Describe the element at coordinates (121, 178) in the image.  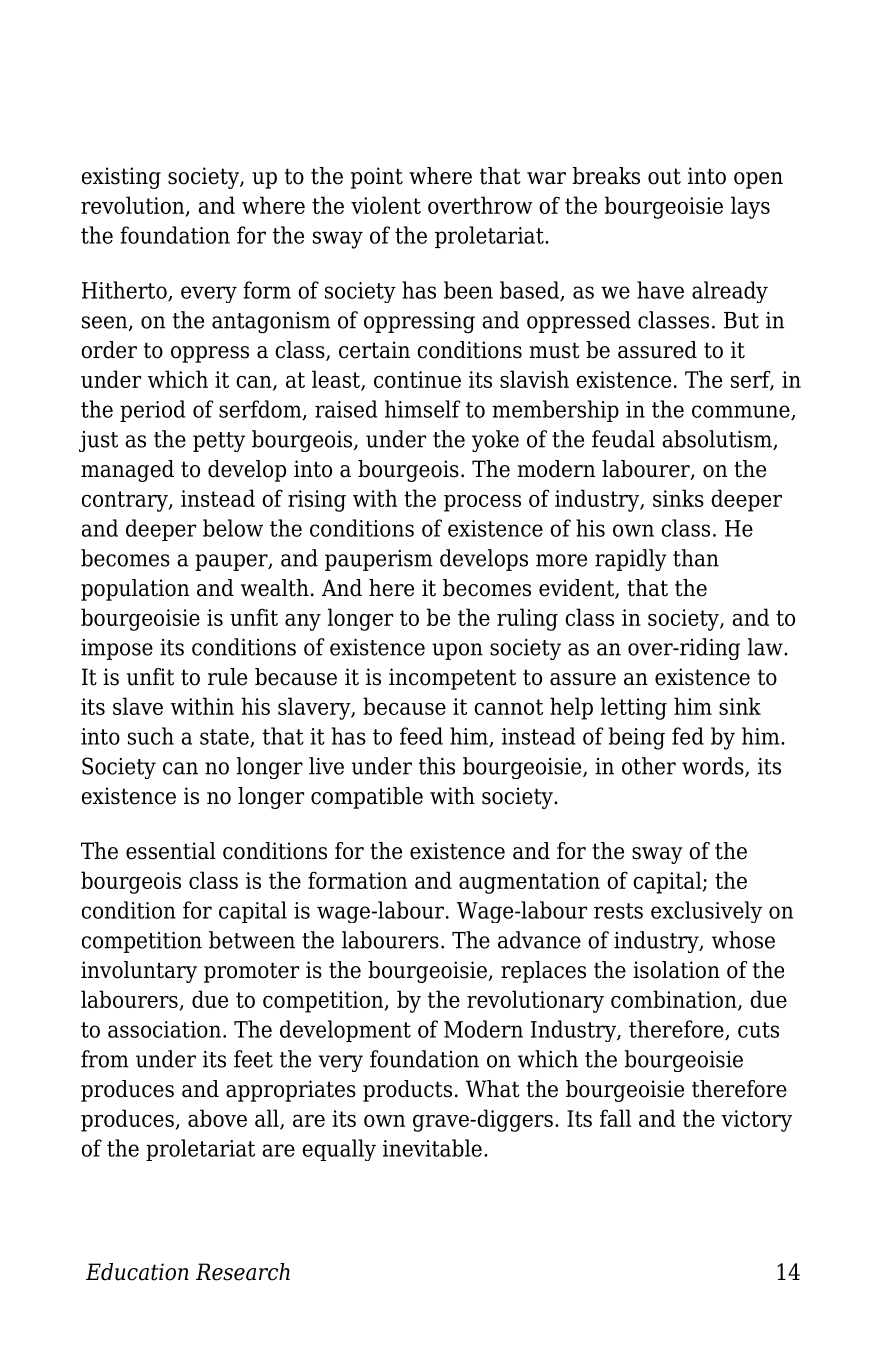
I see `existing` at that location.
